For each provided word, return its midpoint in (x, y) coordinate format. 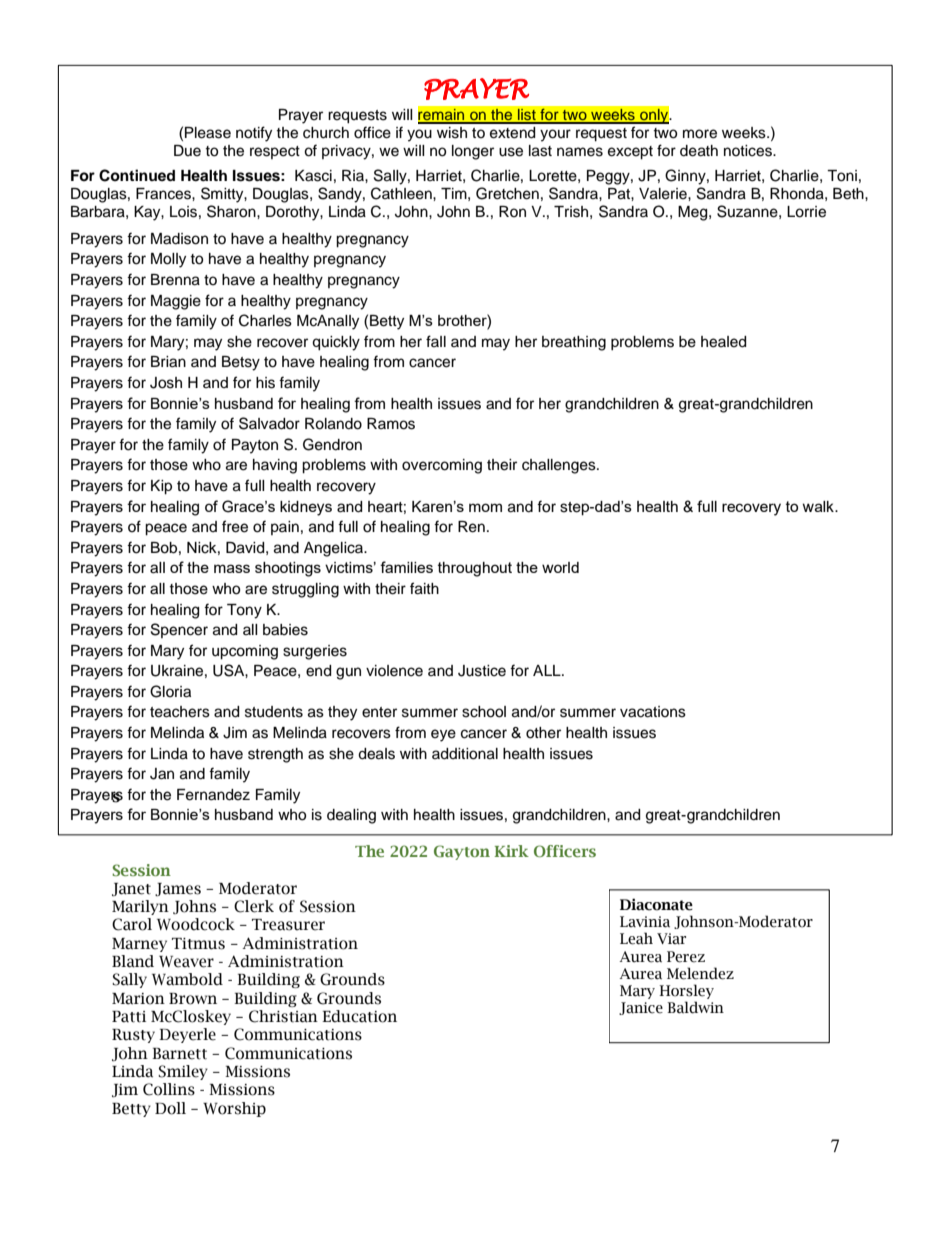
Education (359, 1016)
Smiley (183, 1072)
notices (749, 151)
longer (473, 152)
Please (208, 133)
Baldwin (695, 1007)
